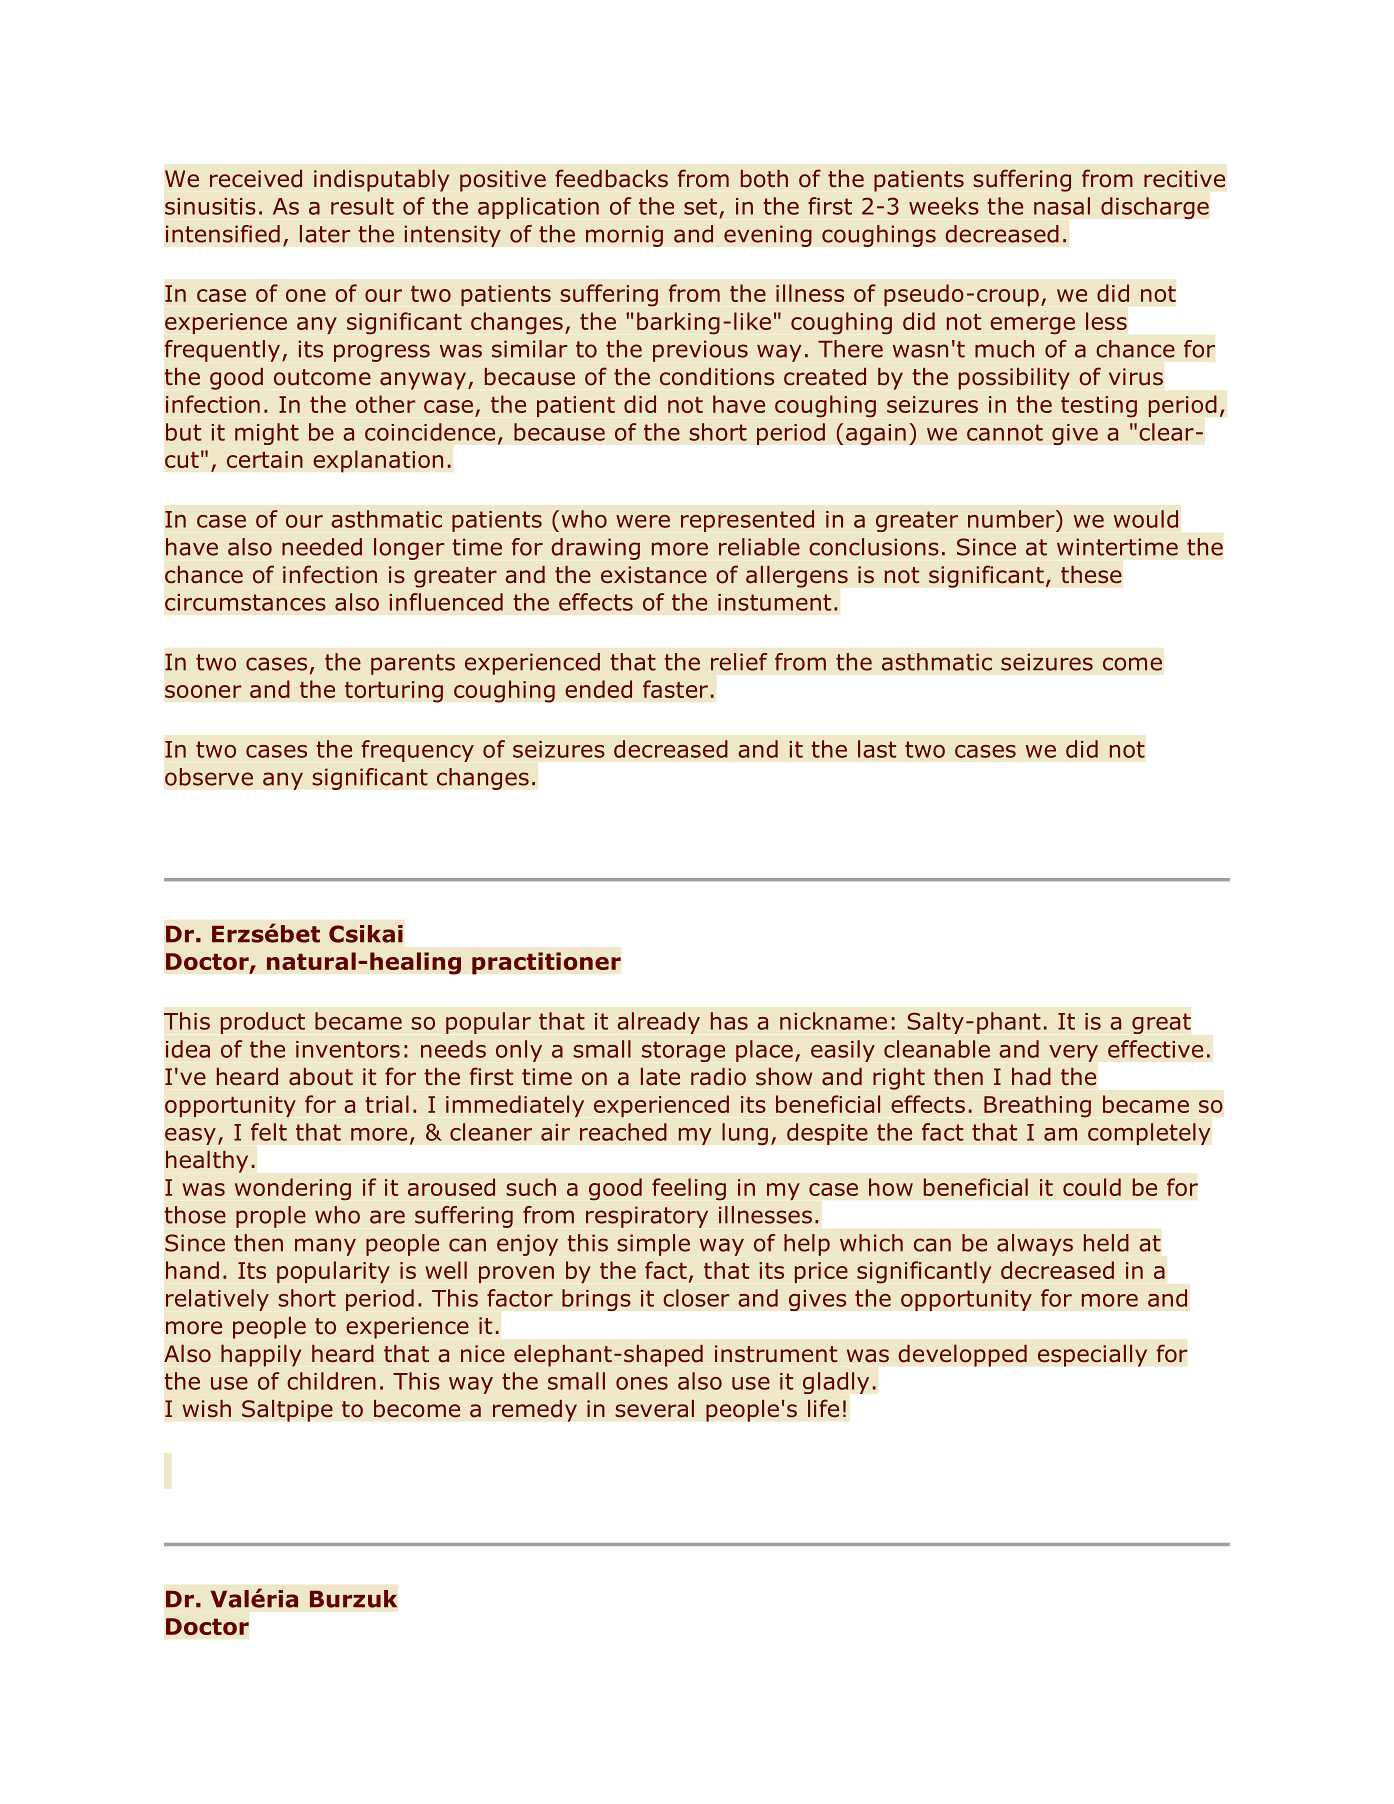 The height and width of the document is (1804, 1394). Describe the element at coordinates (700, 206) in the document. I see `set` at that location.
